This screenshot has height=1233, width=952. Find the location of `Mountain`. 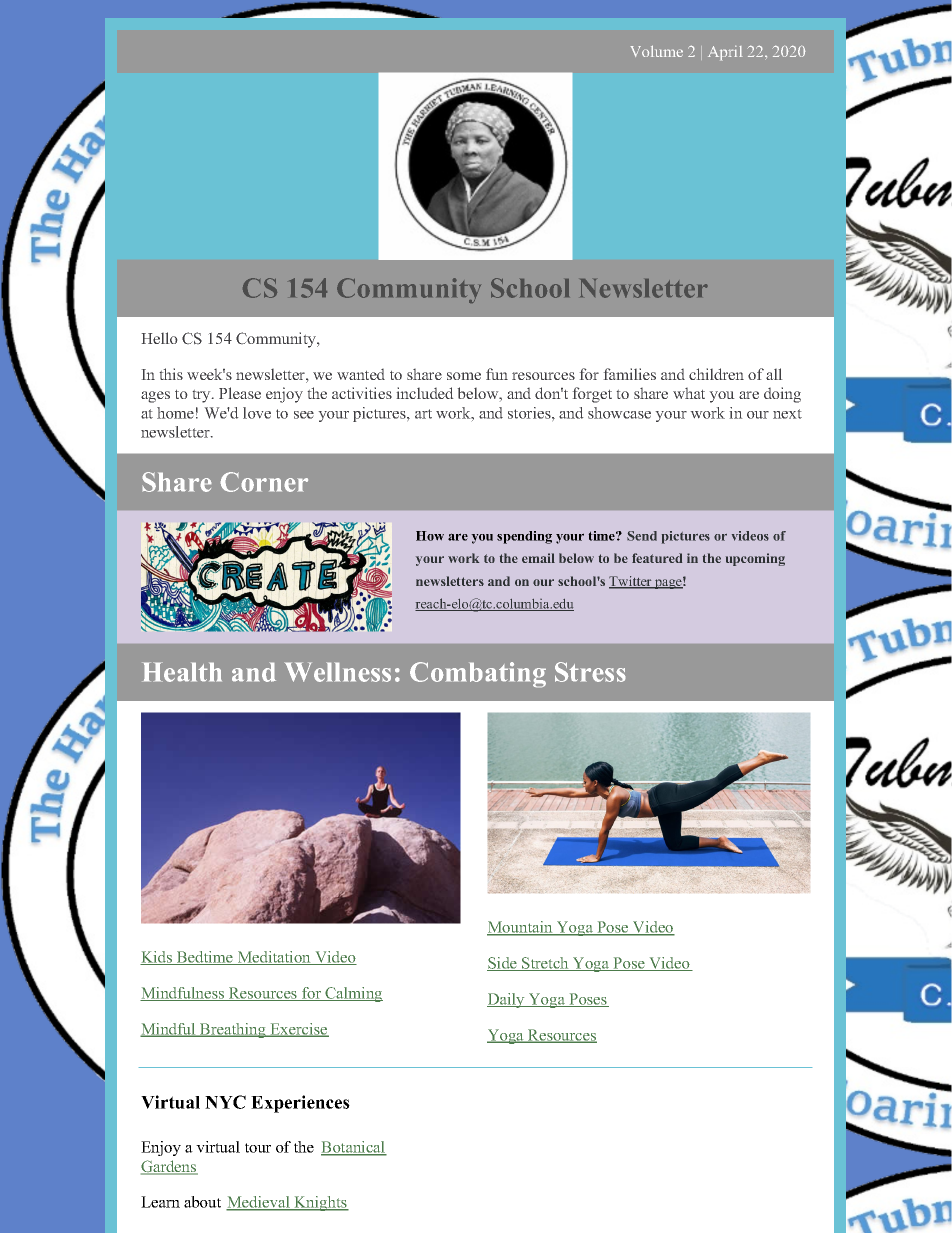

Mountain is located at coordinates (521, 928).
